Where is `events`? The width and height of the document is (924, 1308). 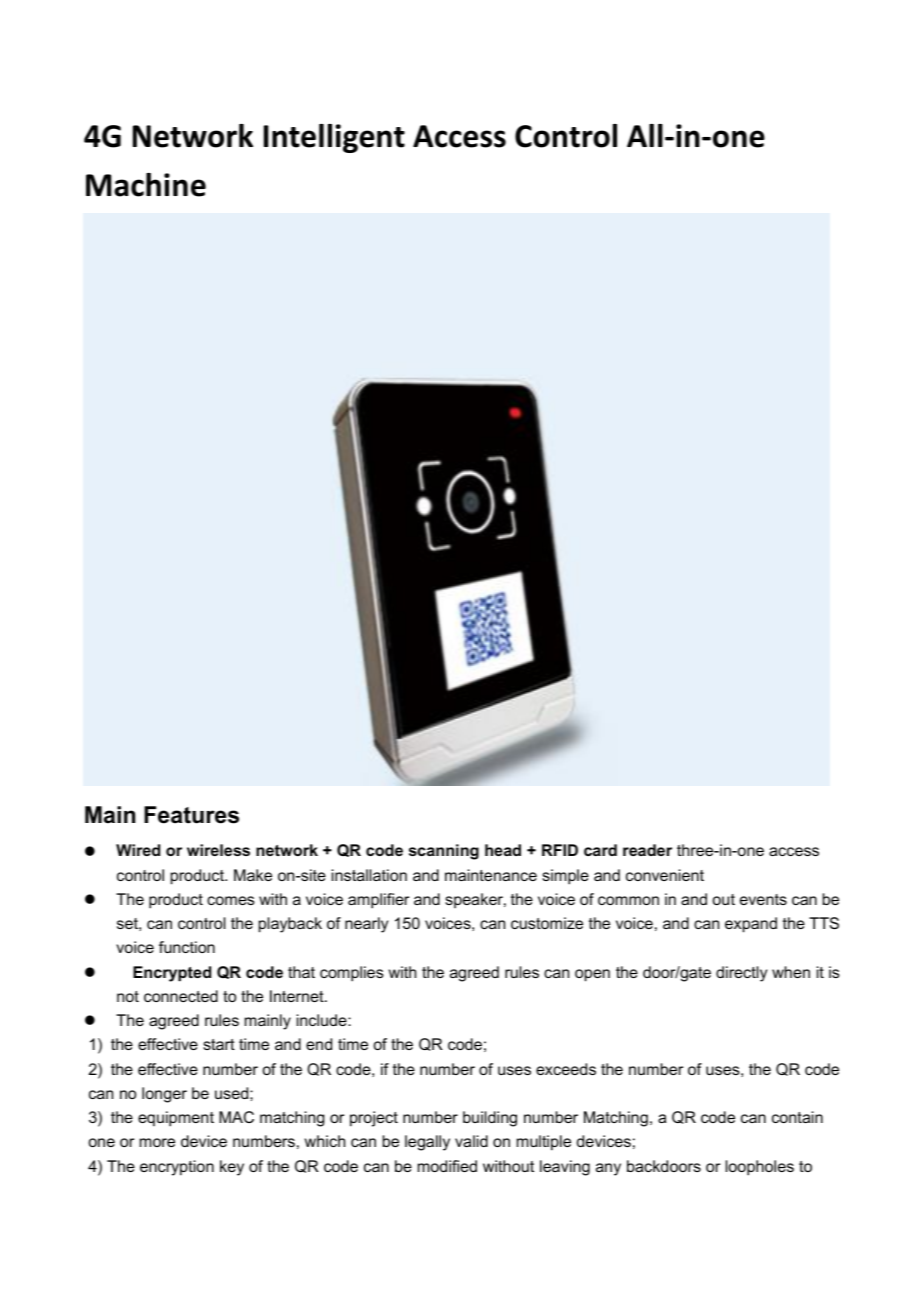 events is located at coordinates (763, 899).
